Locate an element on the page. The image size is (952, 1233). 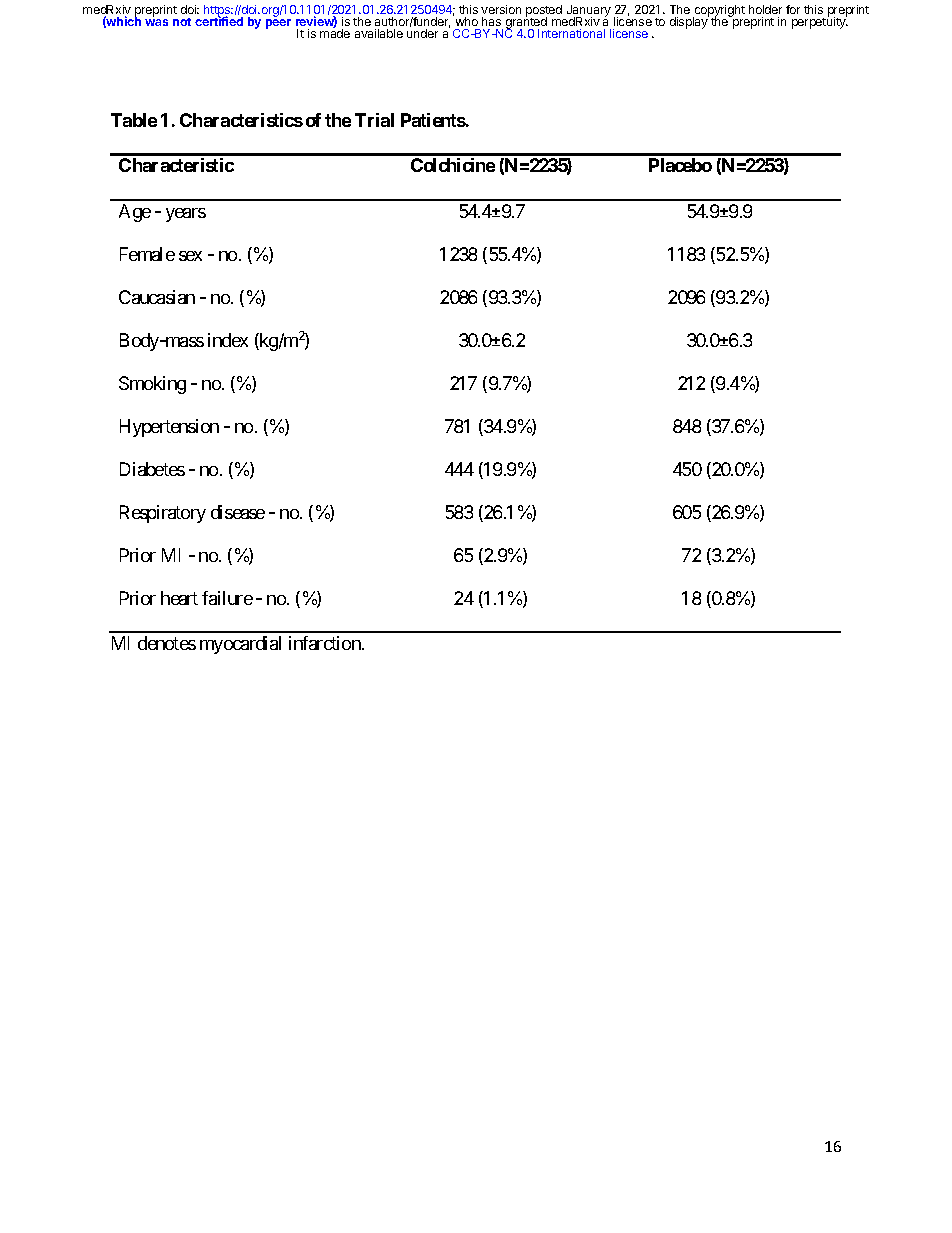
heart is located at coordinates (179, 598).
